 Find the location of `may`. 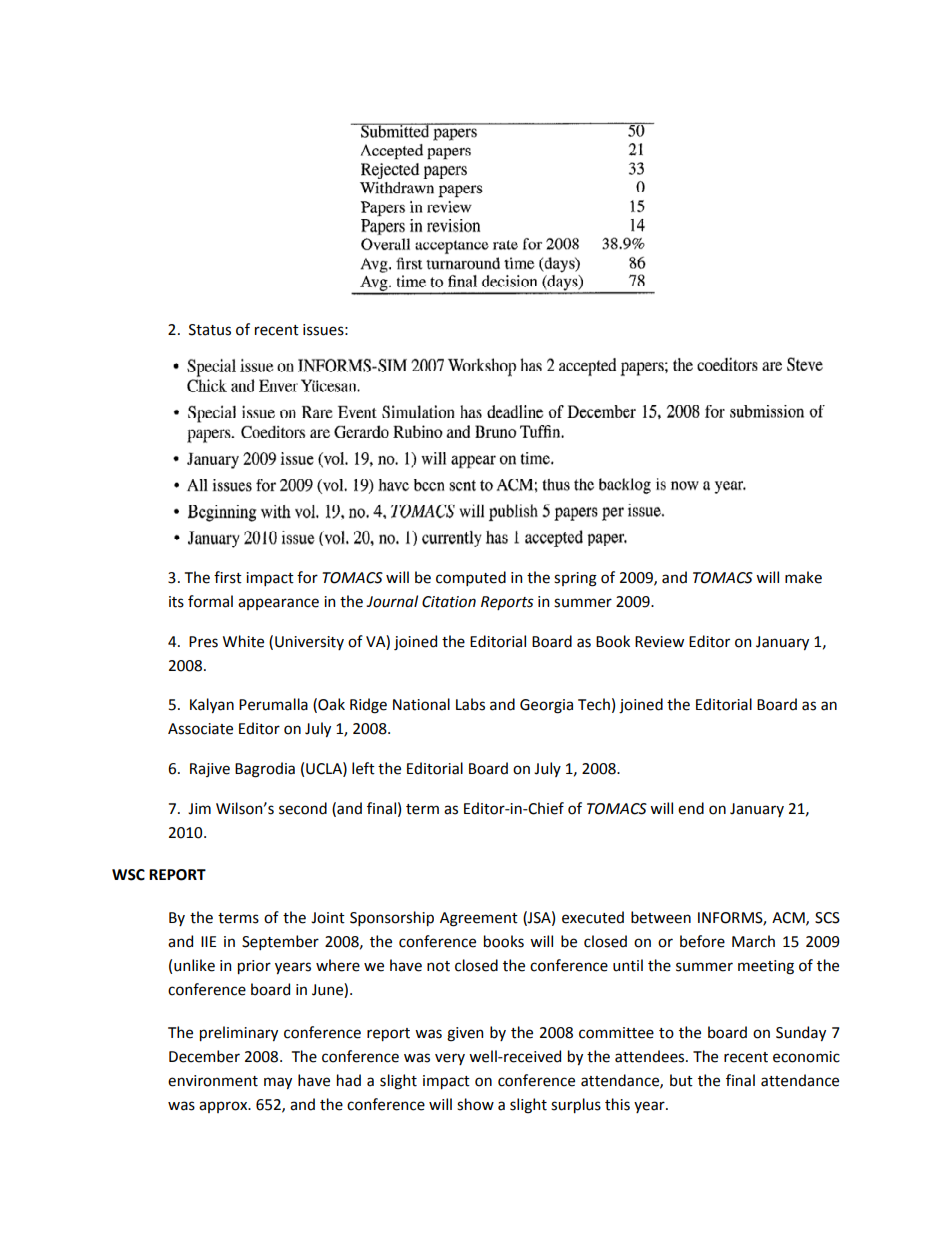

may is located at coordinates (278, 1083).
